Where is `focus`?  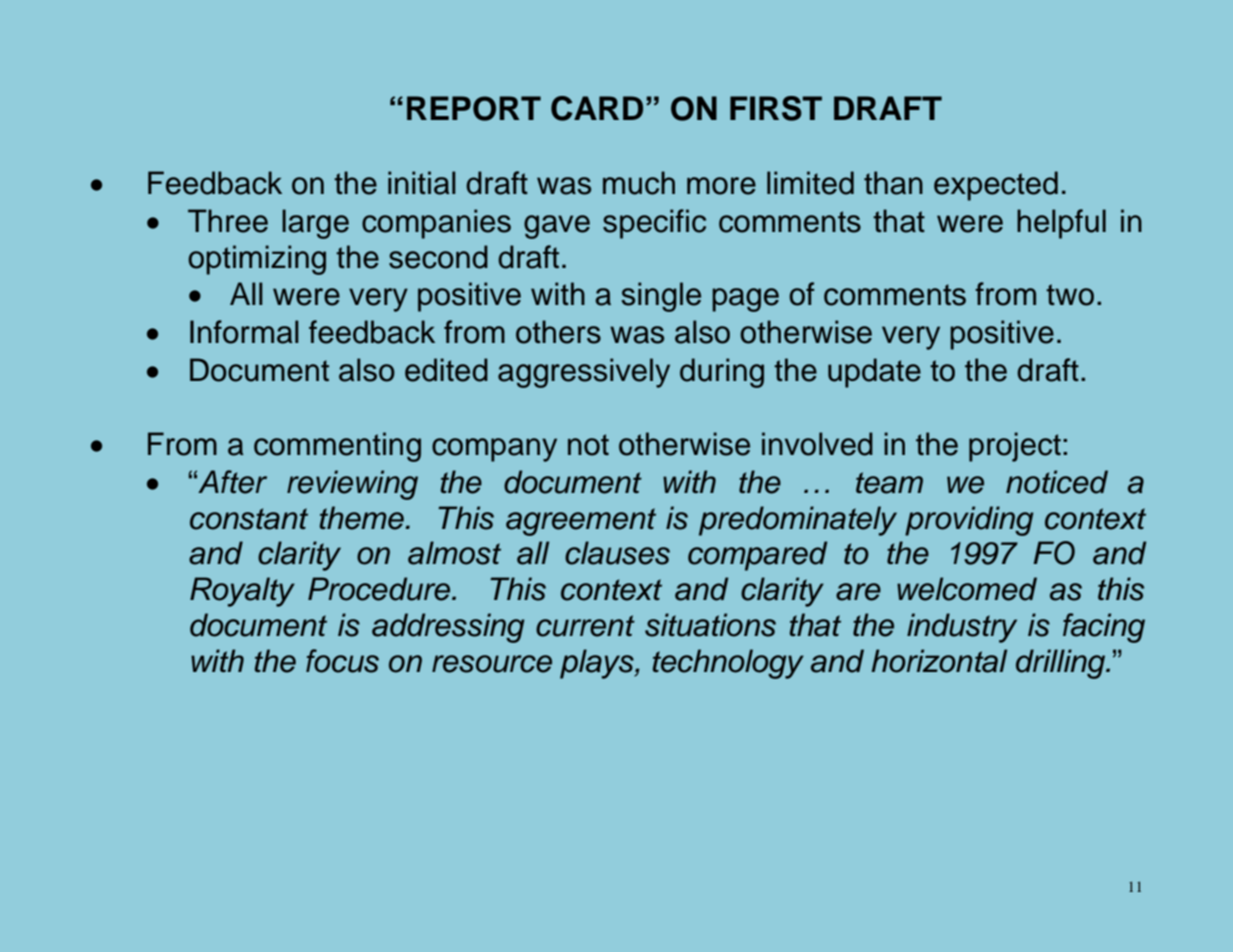 focus is located at coordinates (342, 661).
